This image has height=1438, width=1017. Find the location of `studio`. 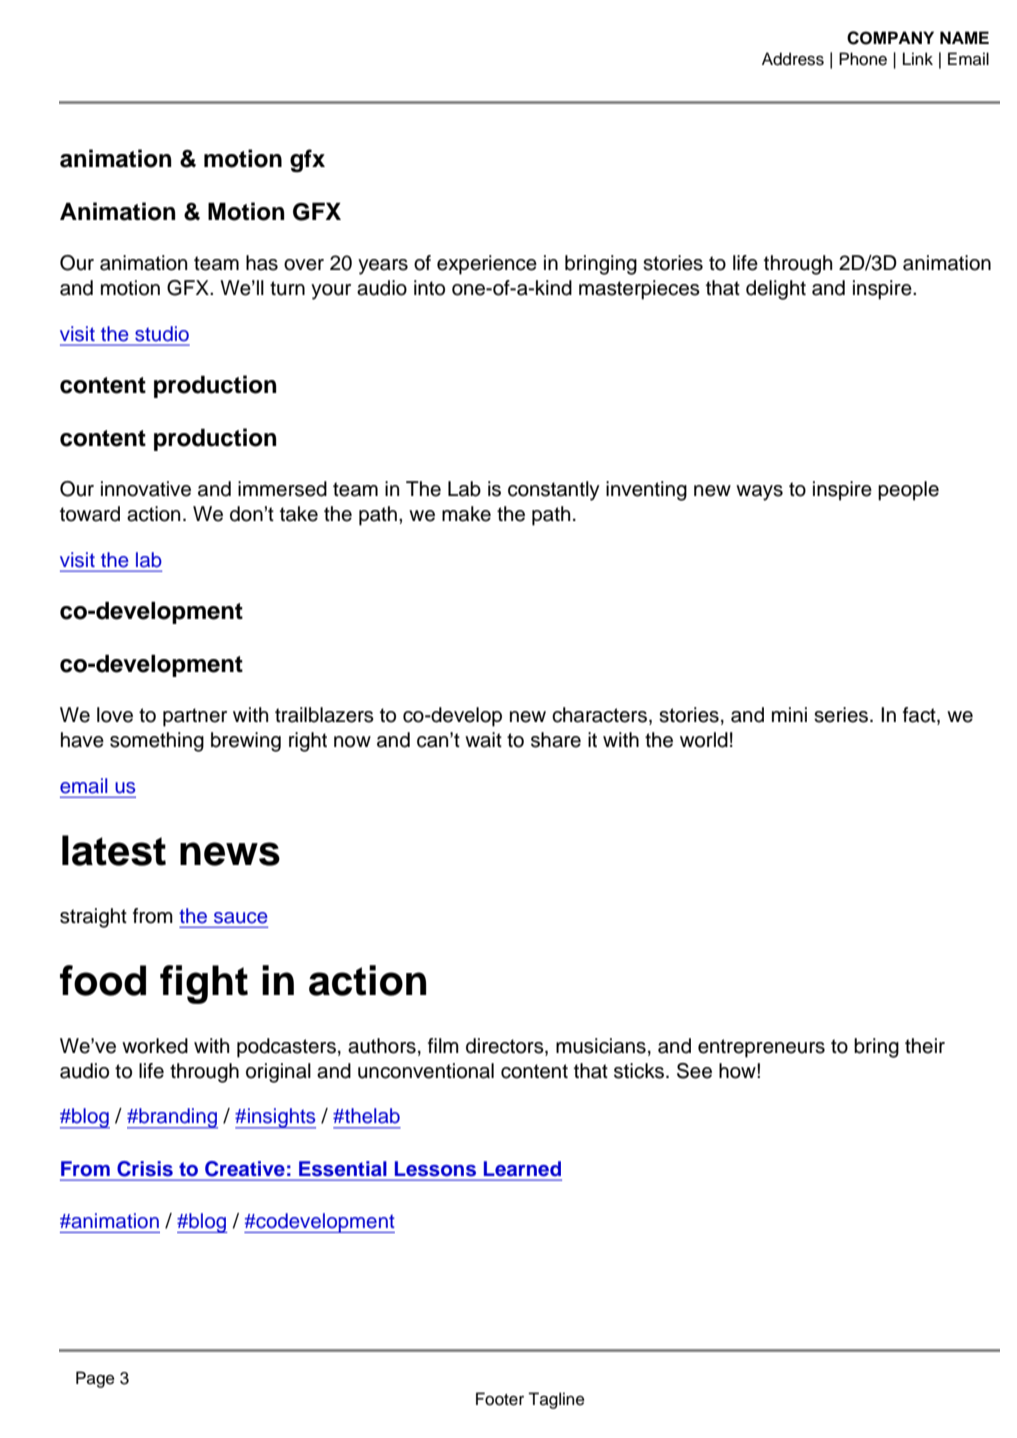

studio is located at coordinates (162, 334).
